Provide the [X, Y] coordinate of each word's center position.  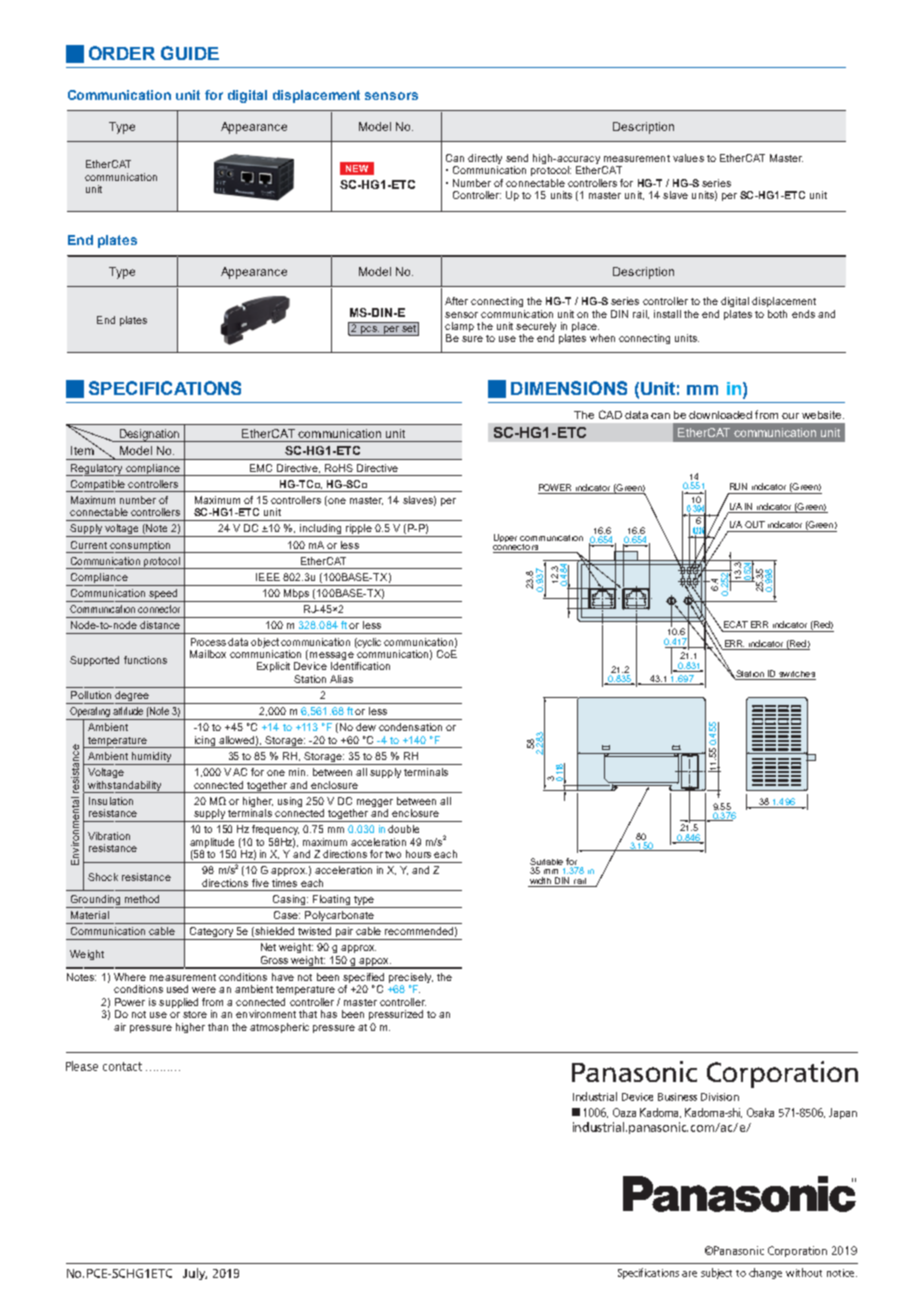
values [688, 158]
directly [485, 160]
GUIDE [190, 53]
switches [797, 675]
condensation [410, 727]
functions [145, 660]
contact [122, 1066]
